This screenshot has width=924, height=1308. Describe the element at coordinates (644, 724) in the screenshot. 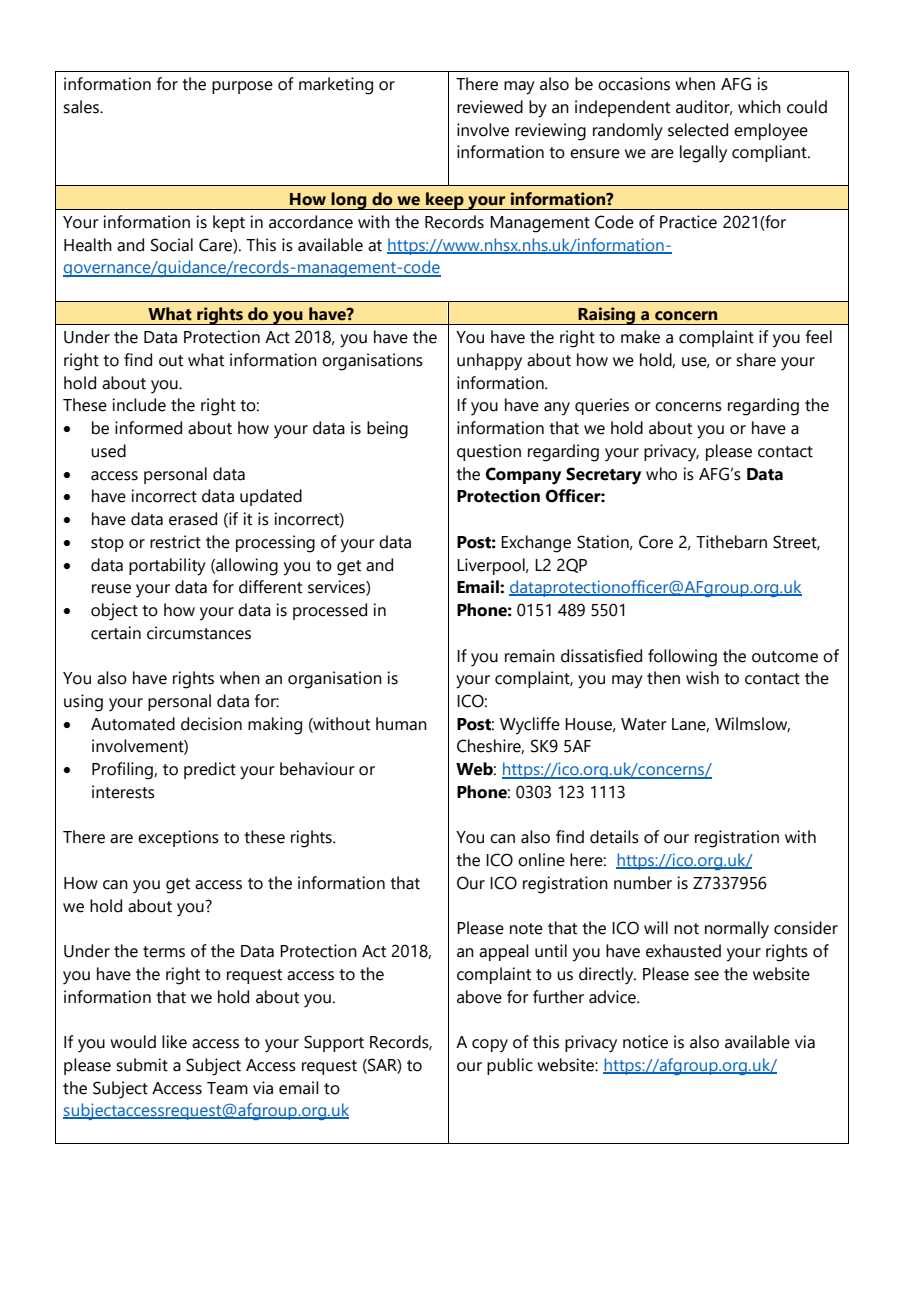

I see `Water` at that location.
